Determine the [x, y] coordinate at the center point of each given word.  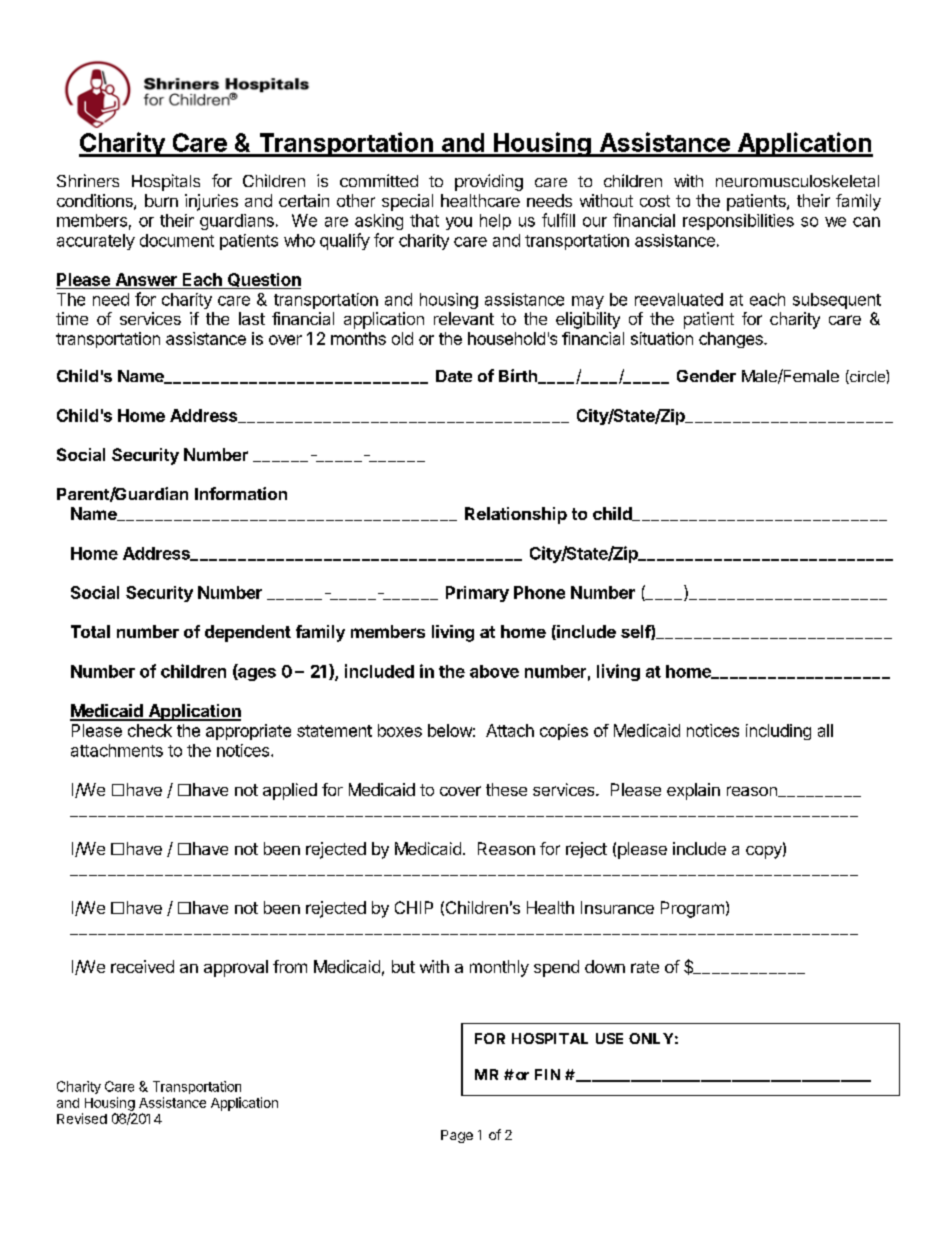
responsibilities [738, 222]
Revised [82, 1118]
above [494, 671]
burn [161, 200]
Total [90, 631]
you [459, 223]
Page [457, 1136]
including [778, 732]
